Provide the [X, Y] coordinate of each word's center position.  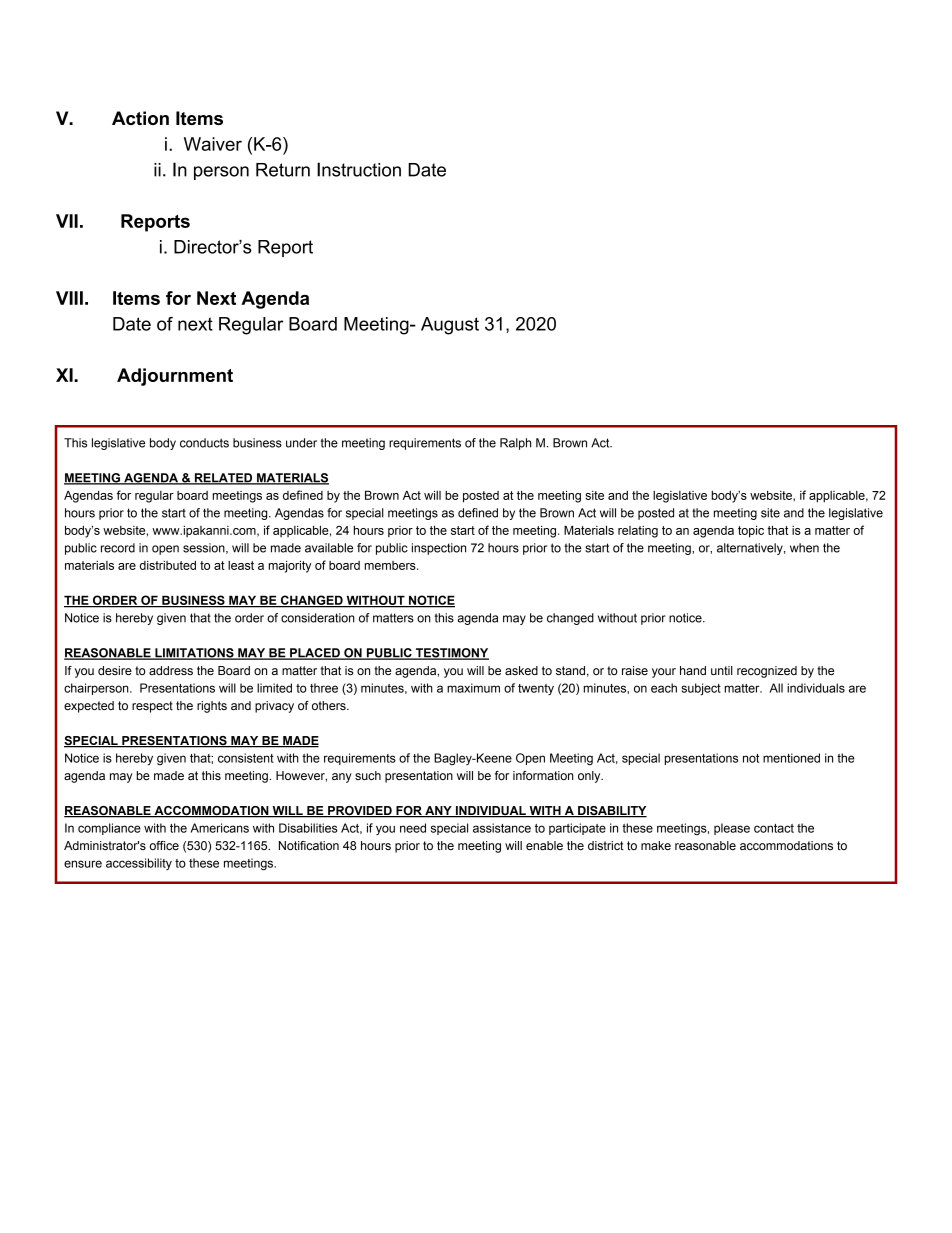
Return [283, 170]
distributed [168, 565]
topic [751, 531]
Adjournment [175, 377]
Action [140, 118]
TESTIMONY [451, 654]
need [413, 828]
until [722, 670]
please [732, 829]
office [164, 845]
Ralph [515, 444]
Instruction [359, 169]
